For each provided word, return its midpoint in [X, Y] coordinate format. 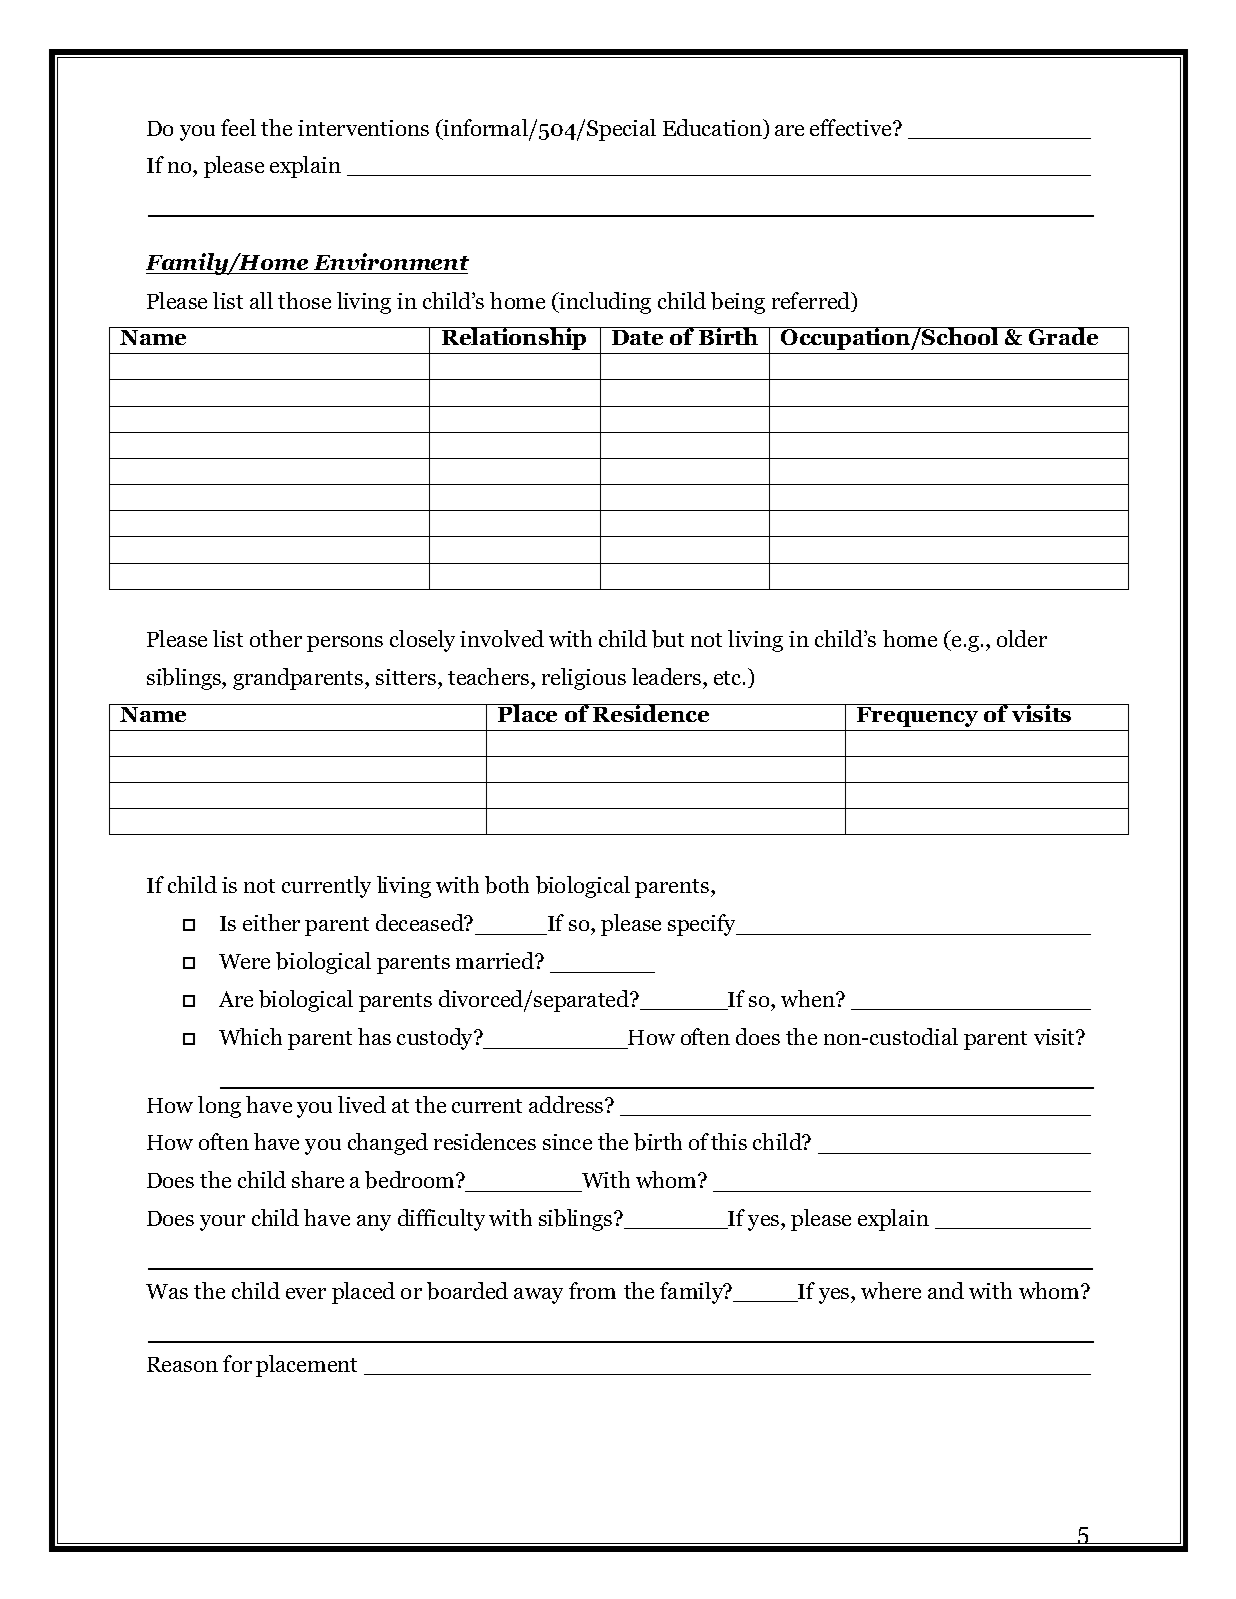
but [668, 639]
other [276, 638]
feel [238, 127]
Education [714, 129]
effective [852, 127]
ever [306, 1293]
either [271, 922]
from [592, 1290]
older [1022, 638]
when [809, 998]
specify [703, 925]
